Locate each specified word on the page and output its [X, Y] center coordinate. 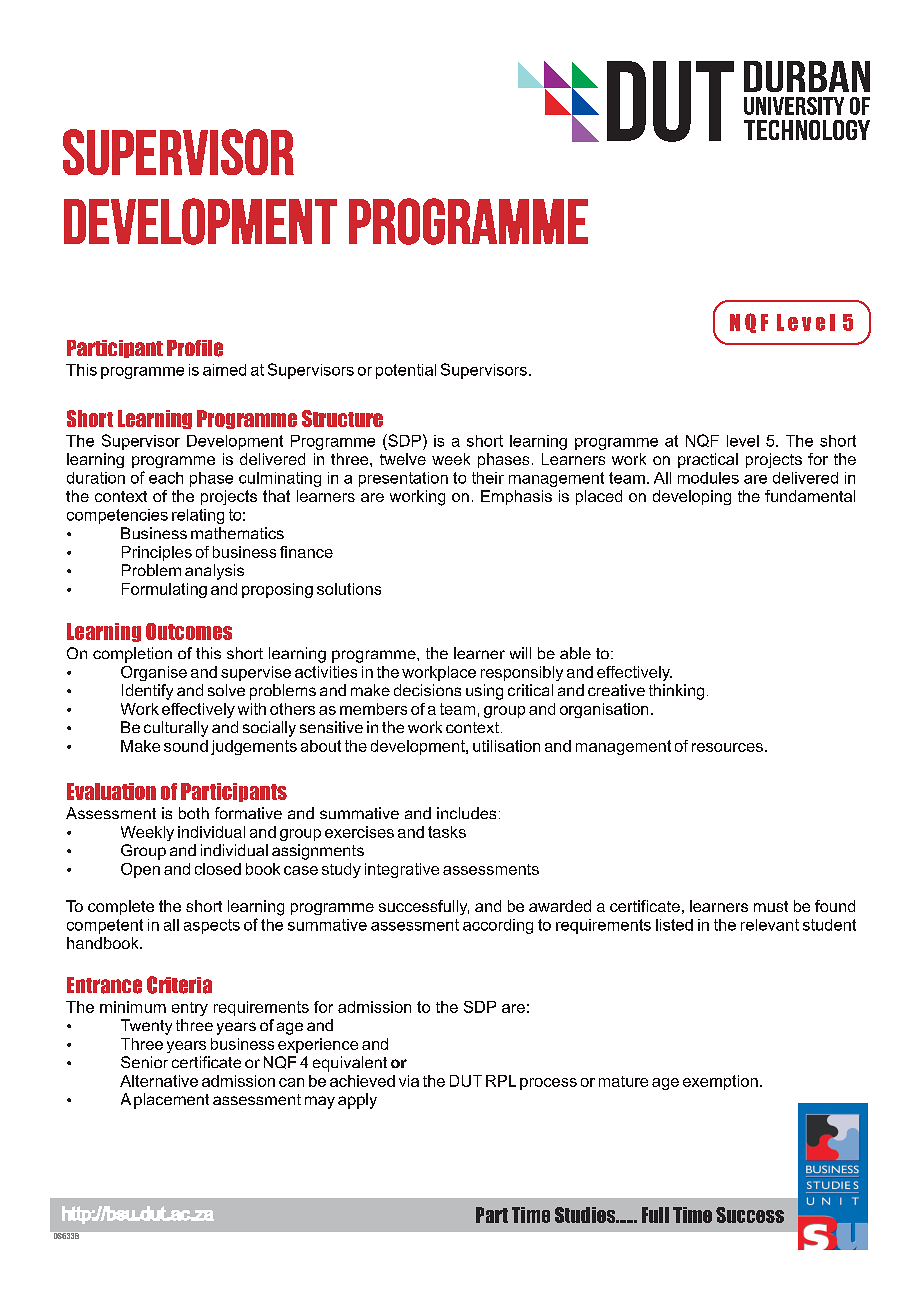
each [166, 478]
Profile [195, 348]
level [743, 441]
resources [727, 747]
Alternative [159, 1081]
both [194, 813]
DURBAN [807, 76]
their [488, 478]
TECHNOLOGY [807, 130]
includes [466, 813]
